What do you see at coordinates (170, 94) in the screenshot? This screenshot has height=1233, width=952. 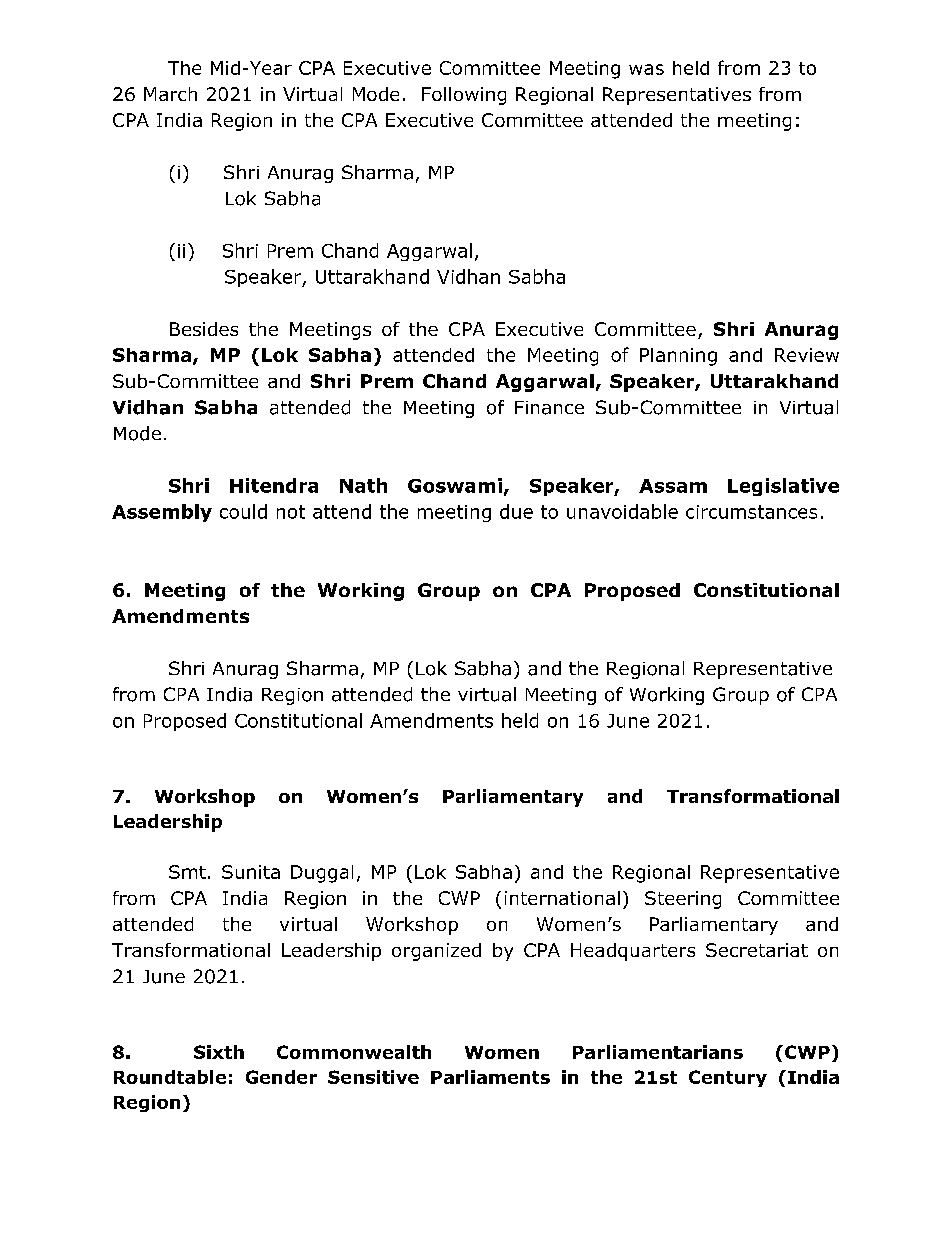 I see `March` at bounding box center [170, 94].
